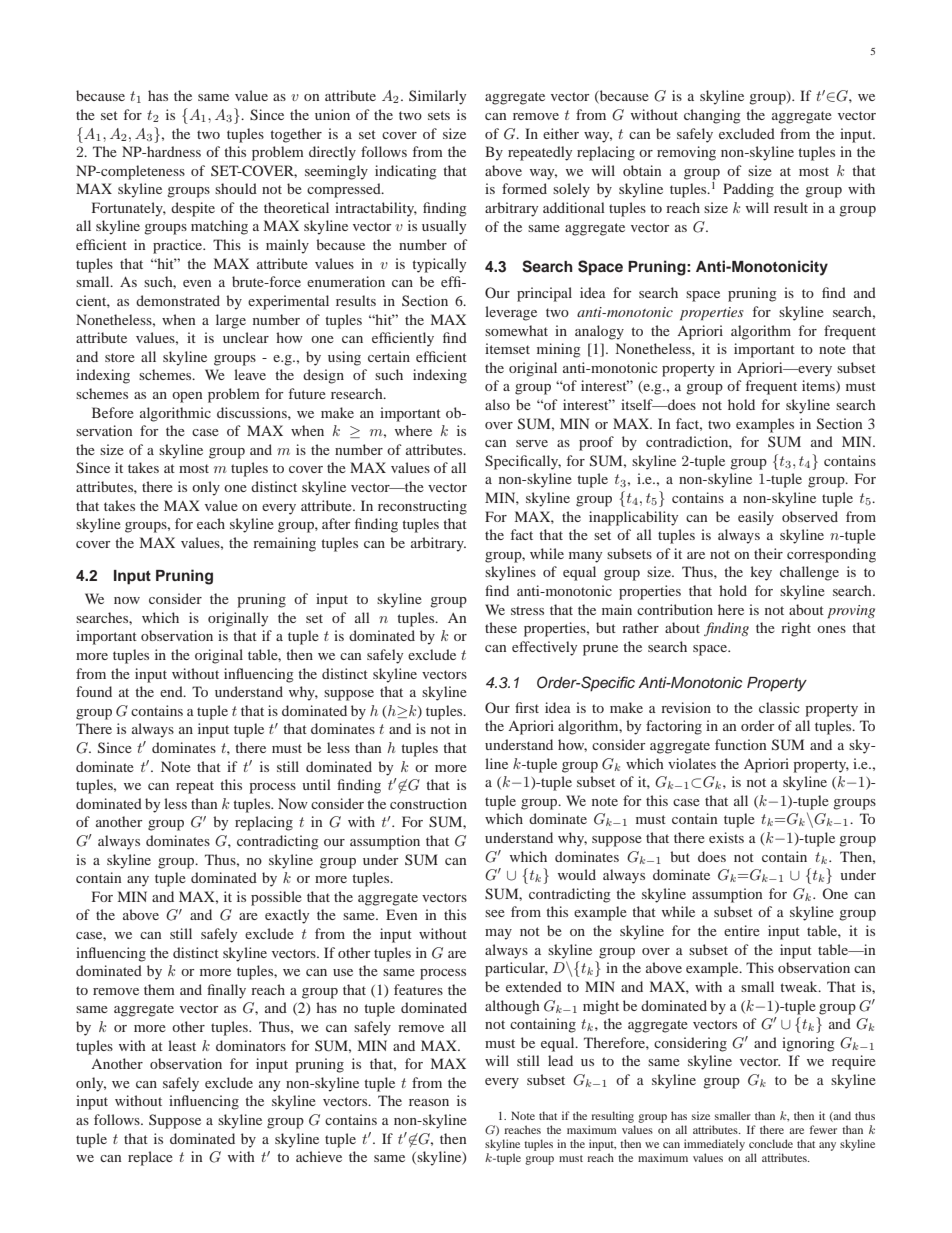 Image resolution: width=952 pixels, height=1233 pixels. Describe the element at coordinates (187, 397) in the screenshot. I see `open` at that location.
